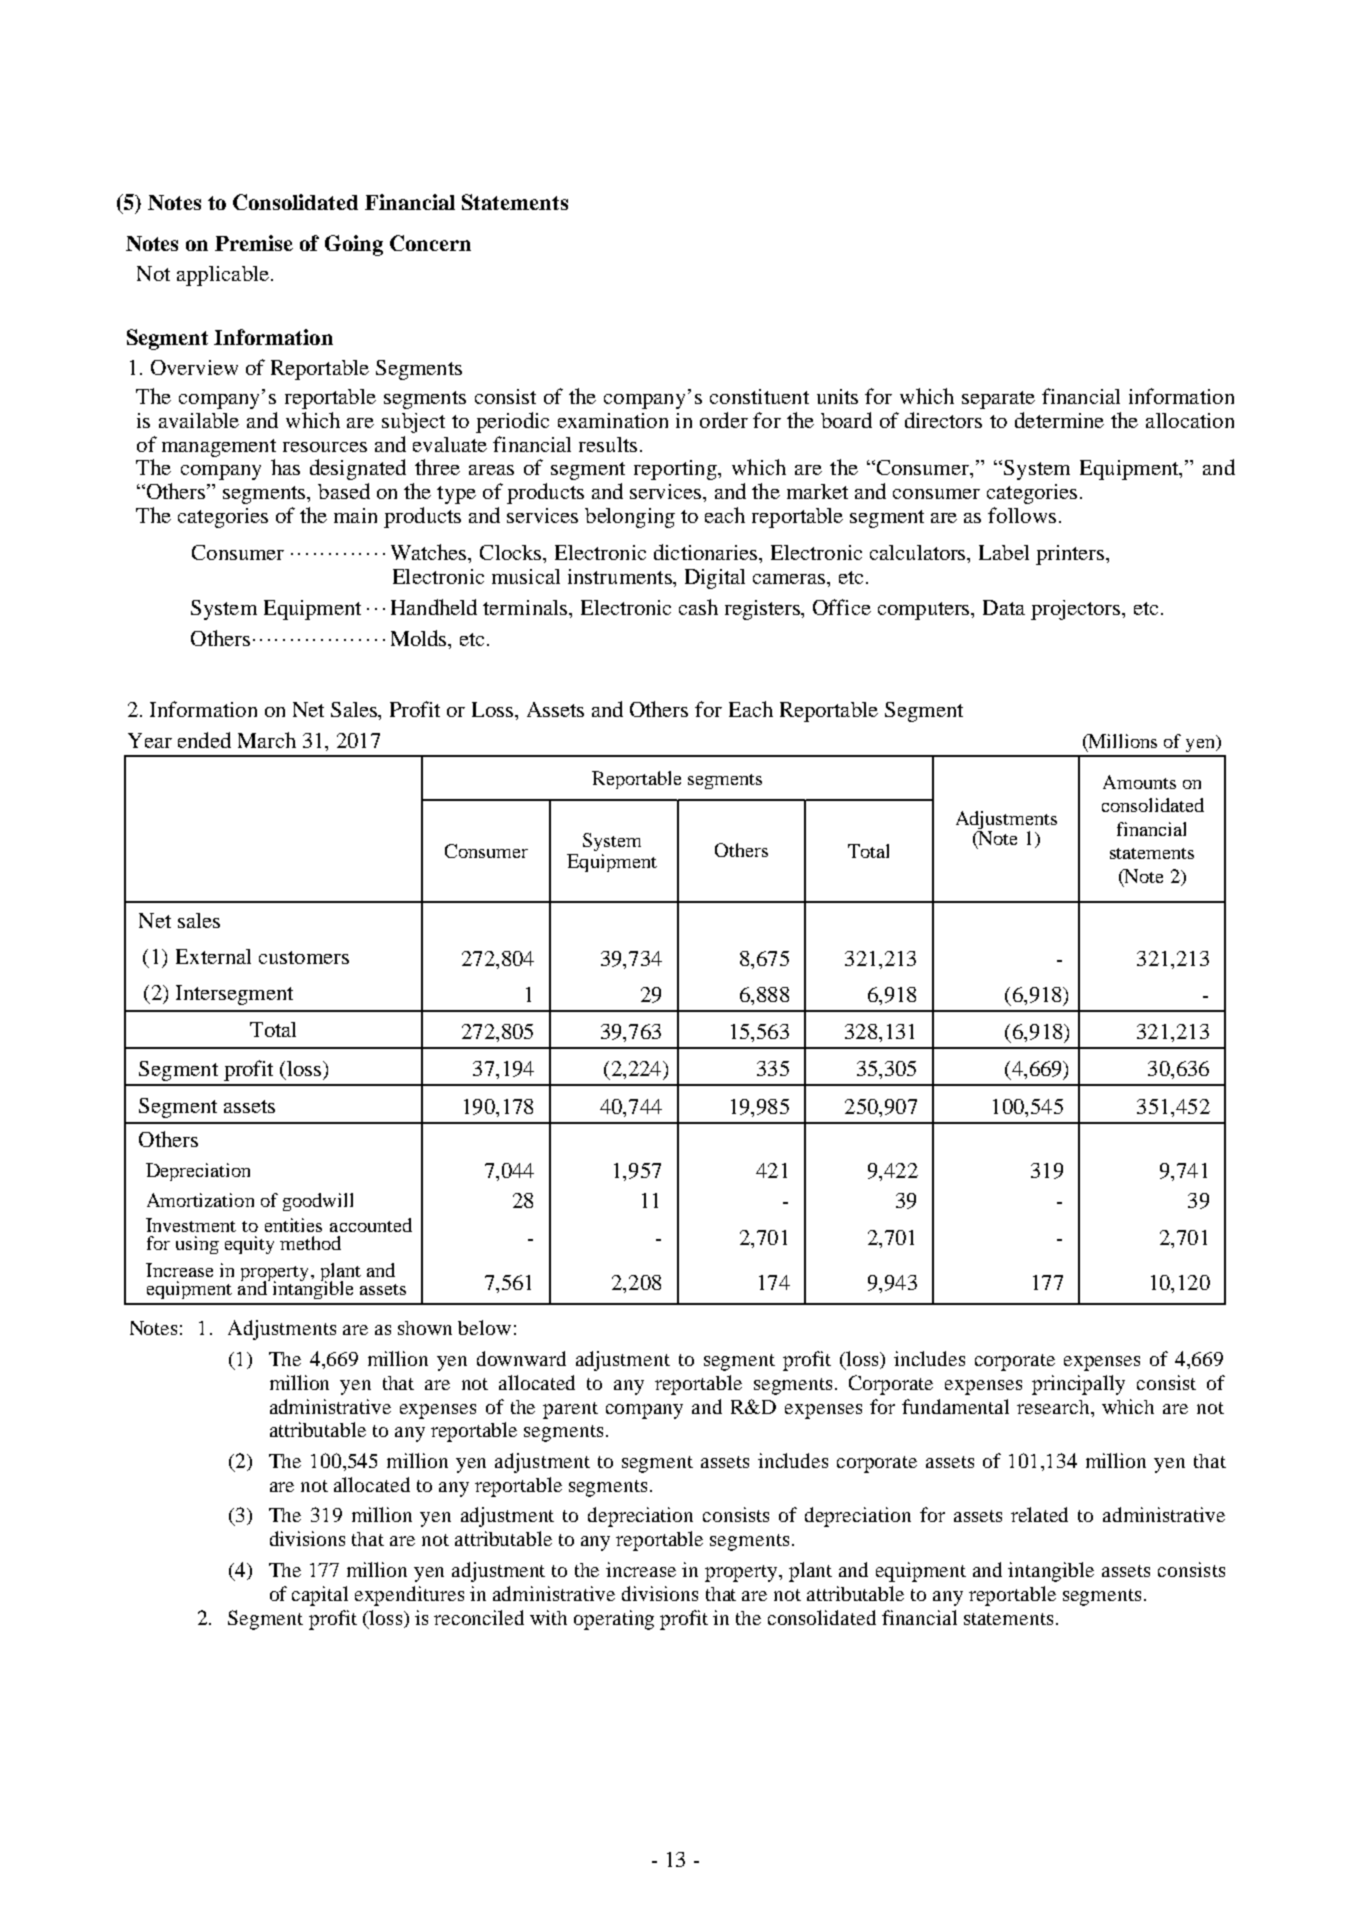  I want to click on principally, so click(1078, 1385).
